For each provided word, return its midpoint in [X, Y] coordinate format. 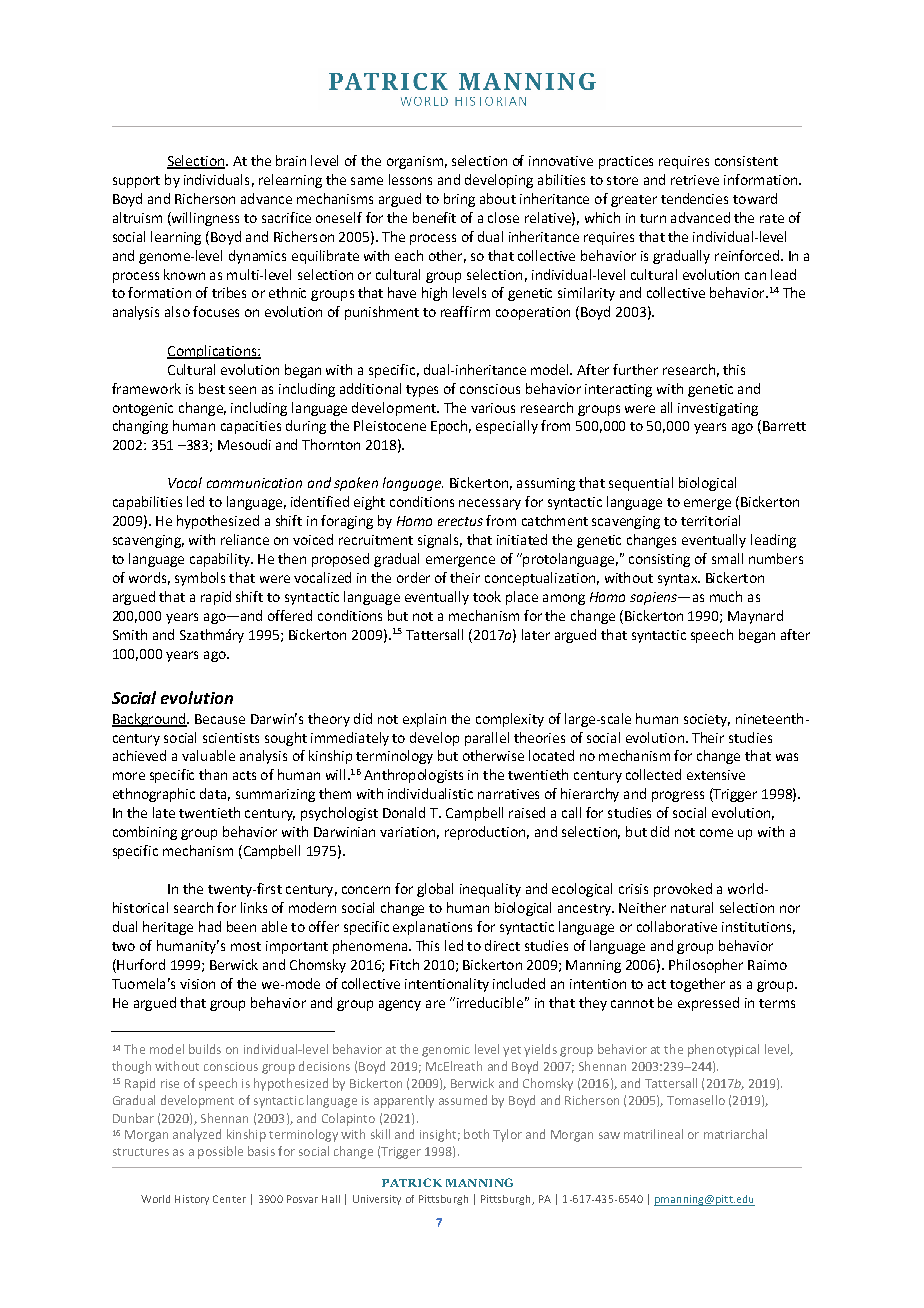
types [422, 391]
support [136, 182]
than [213, 774]
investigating [718, 409]
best [212, 388]
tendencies [694, 198]
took [487, 596]
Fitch [404, 964]
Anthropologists [413, 776]
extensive [716, 775]
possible [220, 1152]
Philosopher [706, 966]
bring [459, 200]
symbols [200, 579]
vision [197, 984]
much [726, 596]
